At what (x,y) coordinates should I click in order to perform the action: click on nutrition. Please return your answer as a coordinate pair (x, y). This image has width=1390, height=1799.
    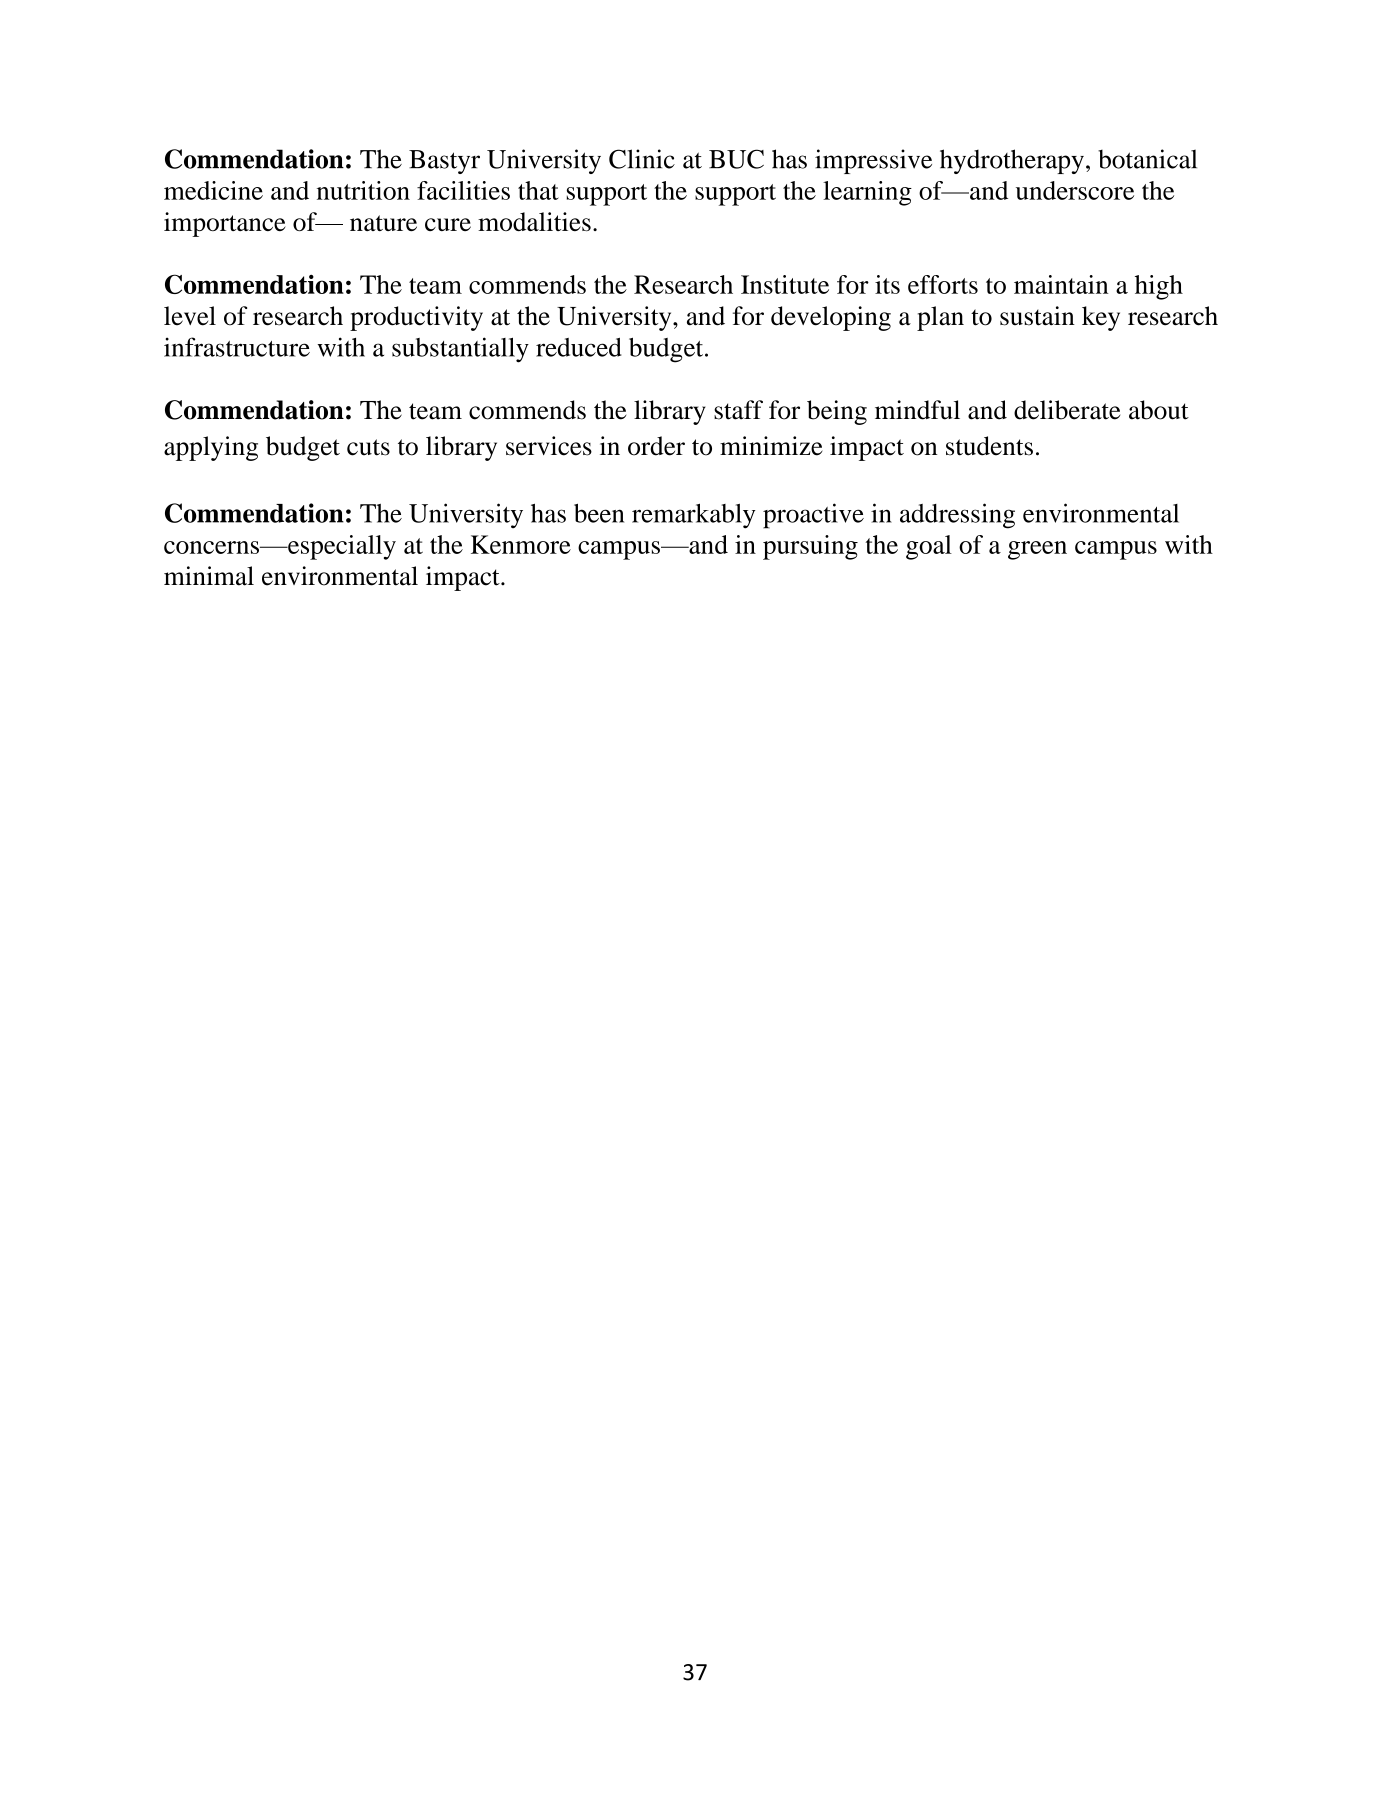
    Looking at the image, I should click on (363, 190).
